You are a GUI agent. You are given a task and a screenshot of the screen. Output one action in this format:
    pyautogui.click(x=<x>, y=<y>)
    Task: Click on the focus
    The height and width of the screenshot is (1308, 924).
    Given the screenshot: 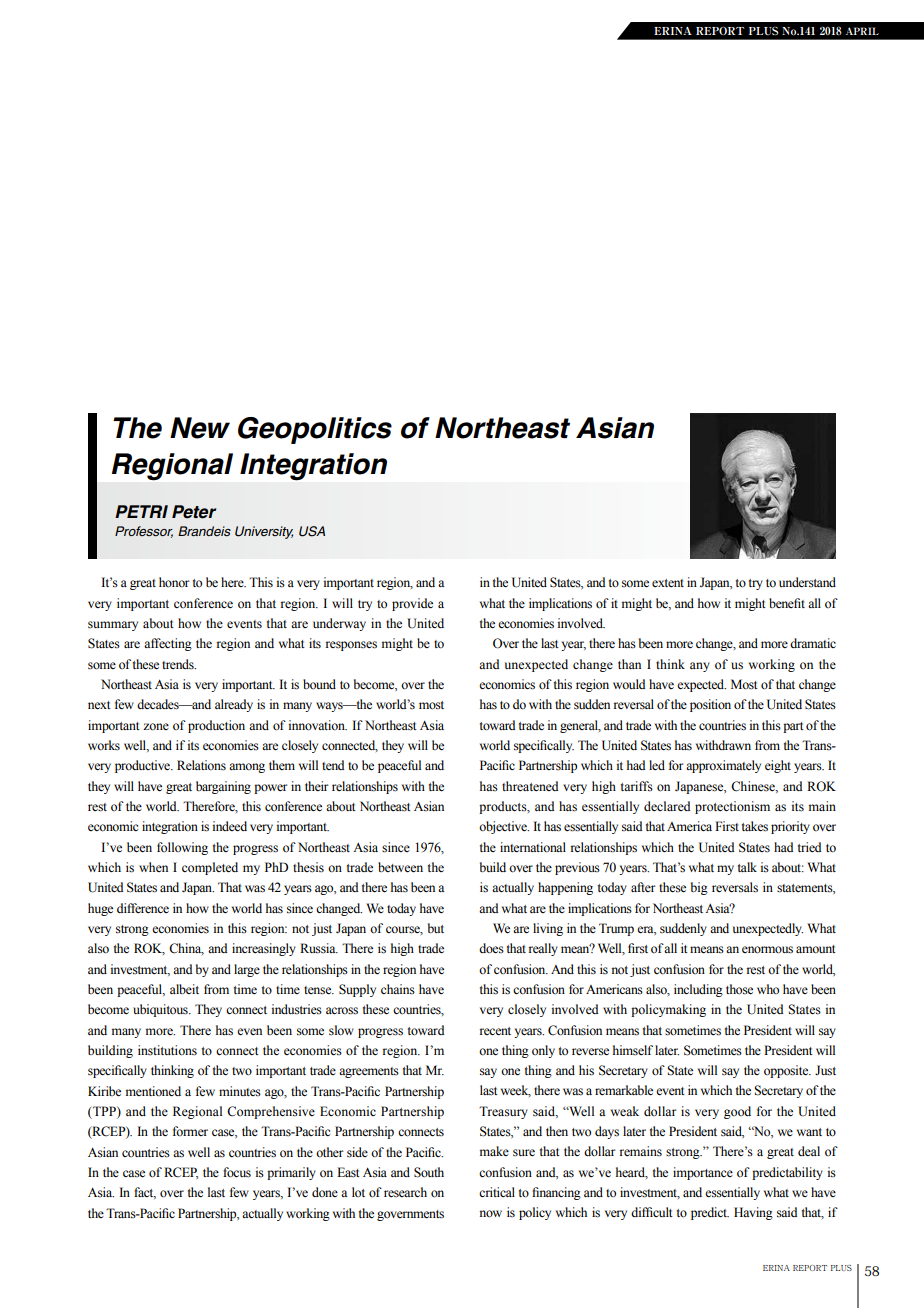 What is the action you would take?
    pyautogui.click(x=237, y=1172)
